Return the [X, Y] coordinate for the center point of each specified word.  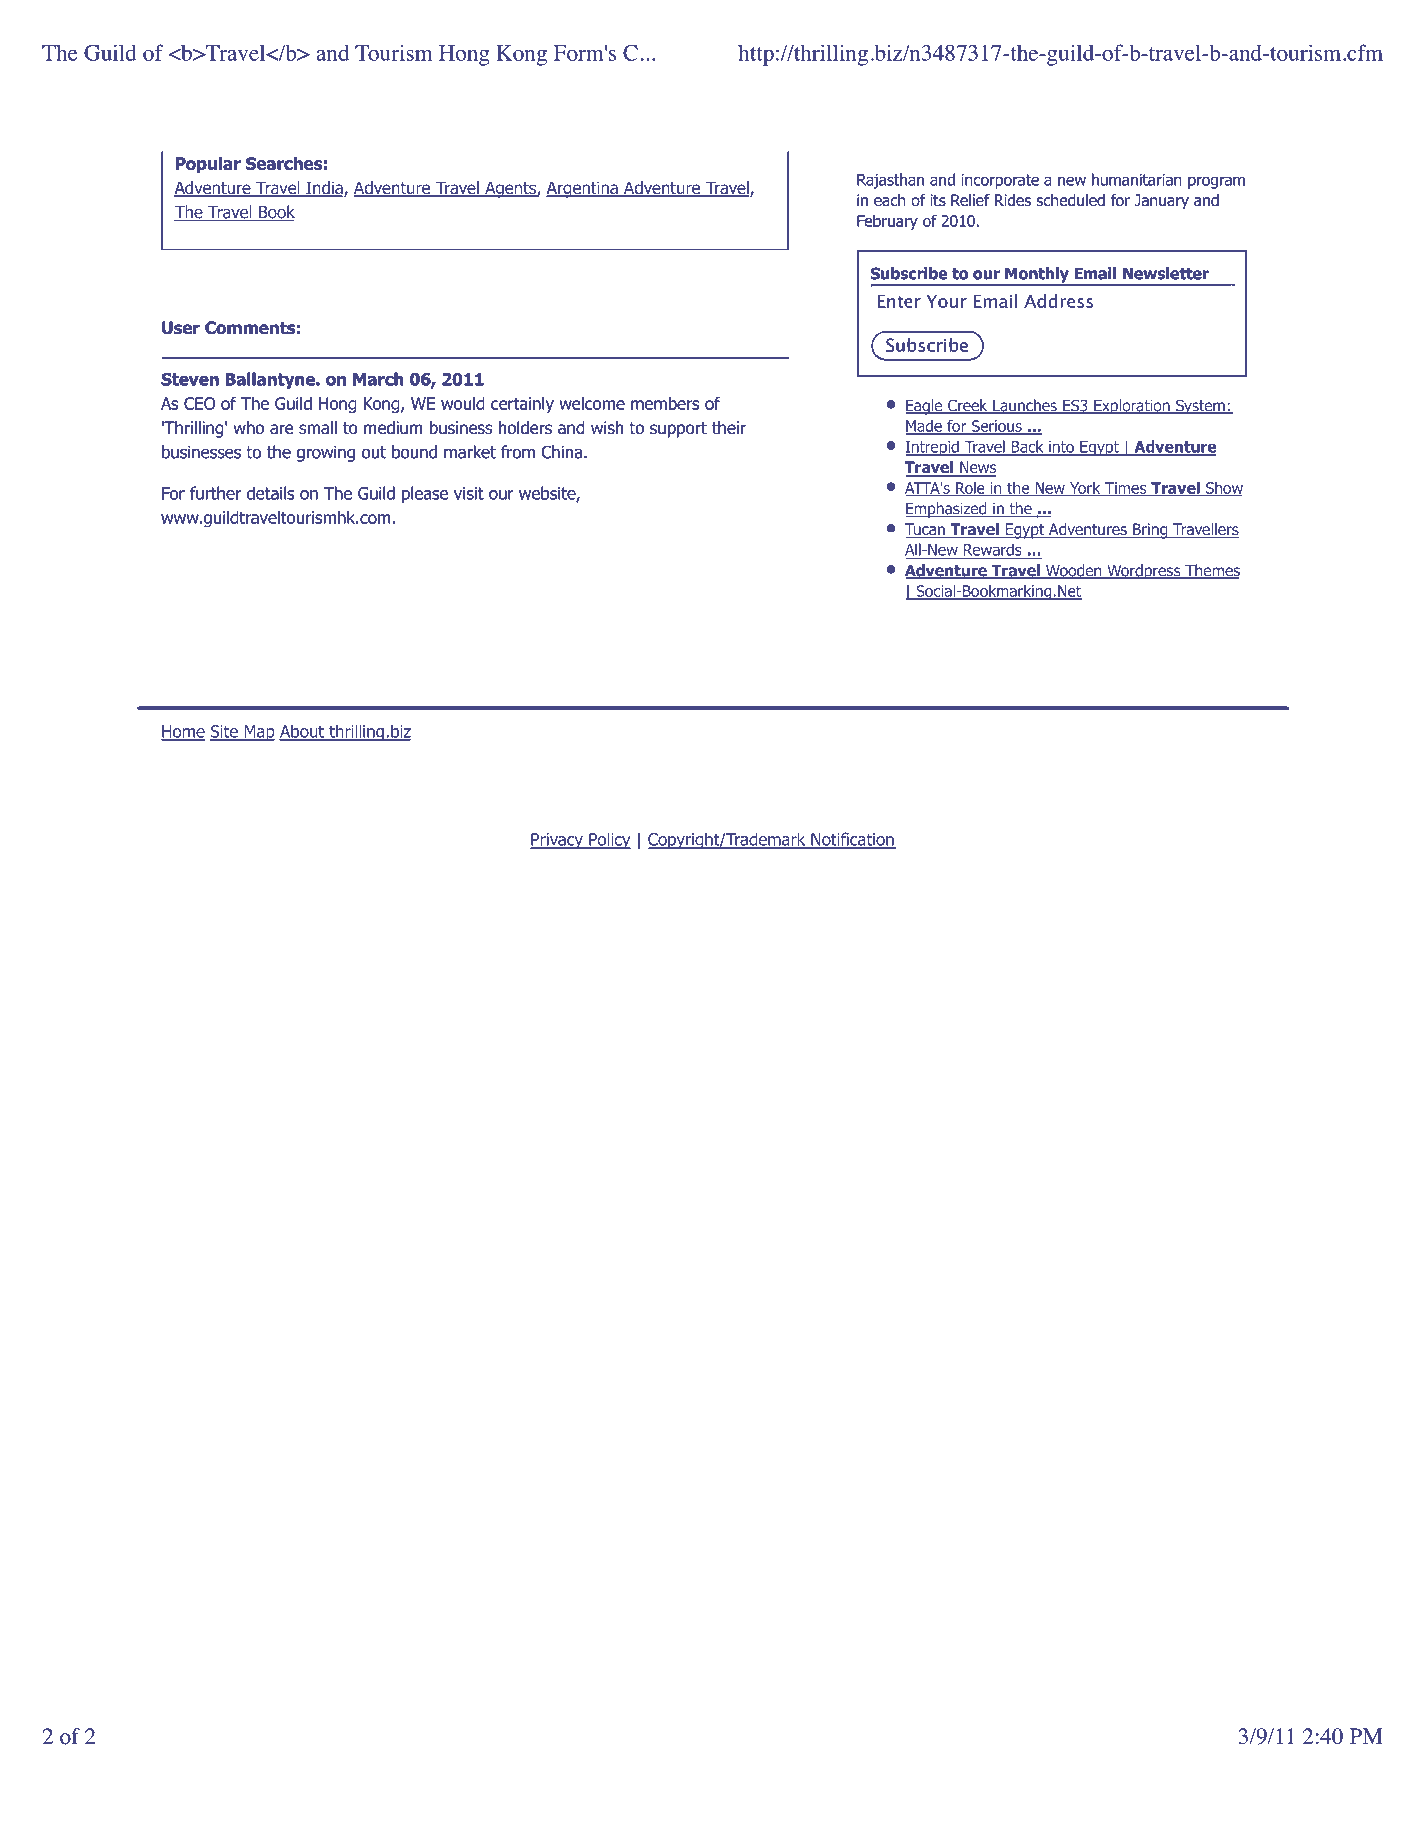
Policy [609, 840]
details [271, 493]
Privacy [557, 841]
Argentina [583, 189]
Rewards [992, 550]
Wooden [1074, 571]
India [324, 189]
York [1085, 489]
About [302, 732]
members [665, 403]
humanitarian [1137, 179]
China [562, 452]
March [378, 379]
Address [1058, 301]
